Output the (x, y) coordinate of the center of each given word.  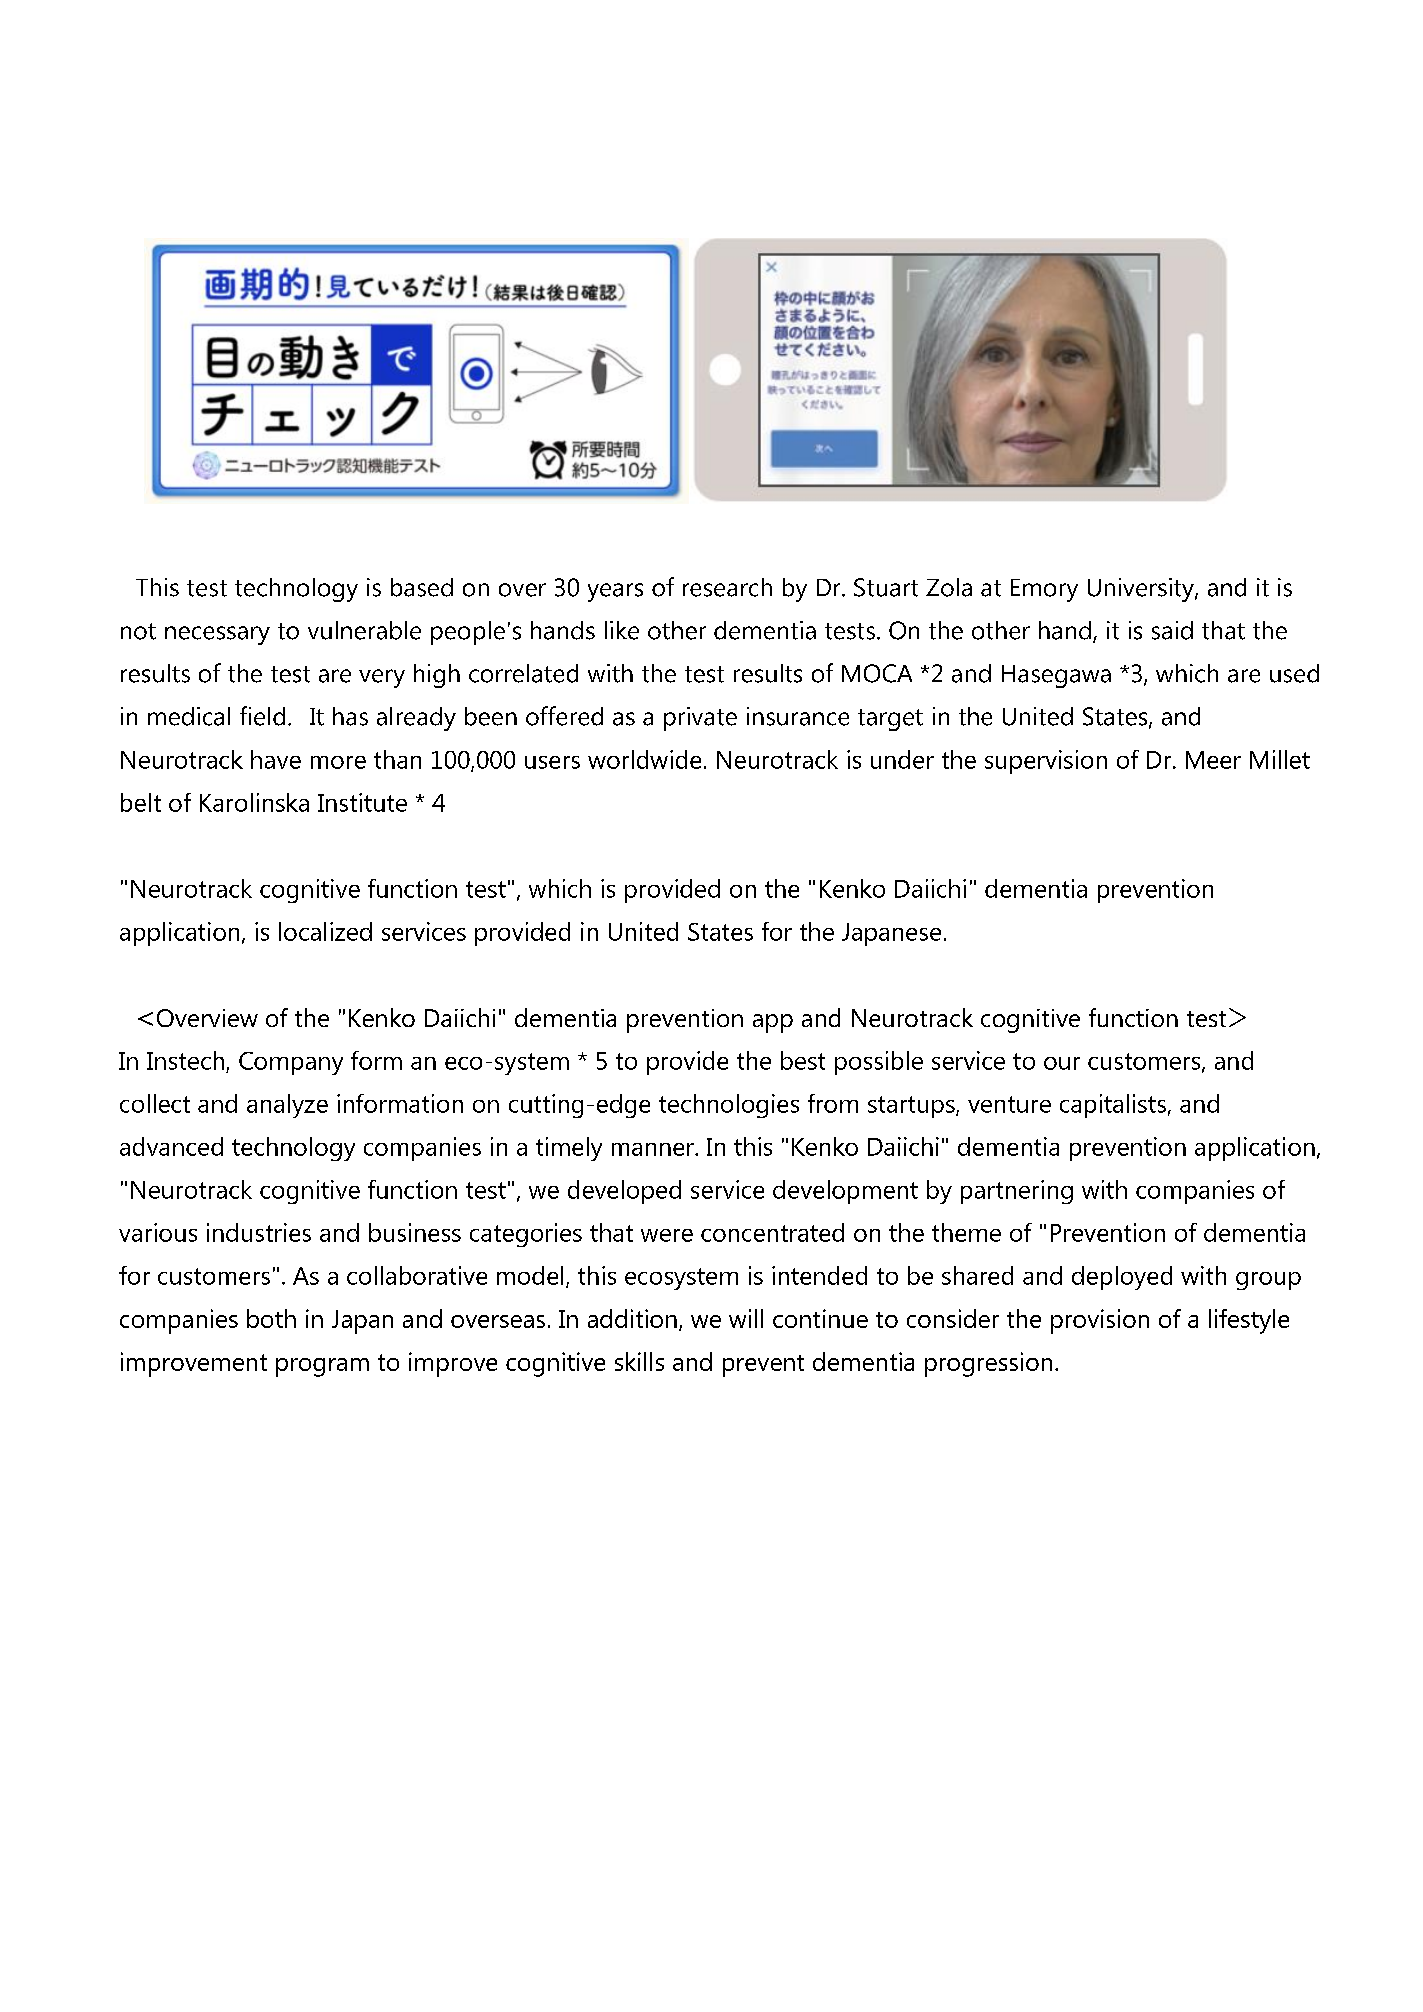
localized (325, 931)
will (746, 1318)
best (803, 1060)
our (1062, 1063)
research (727, 587)
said (1172, 630)
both (271, 1318)
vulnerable (364, 630)
